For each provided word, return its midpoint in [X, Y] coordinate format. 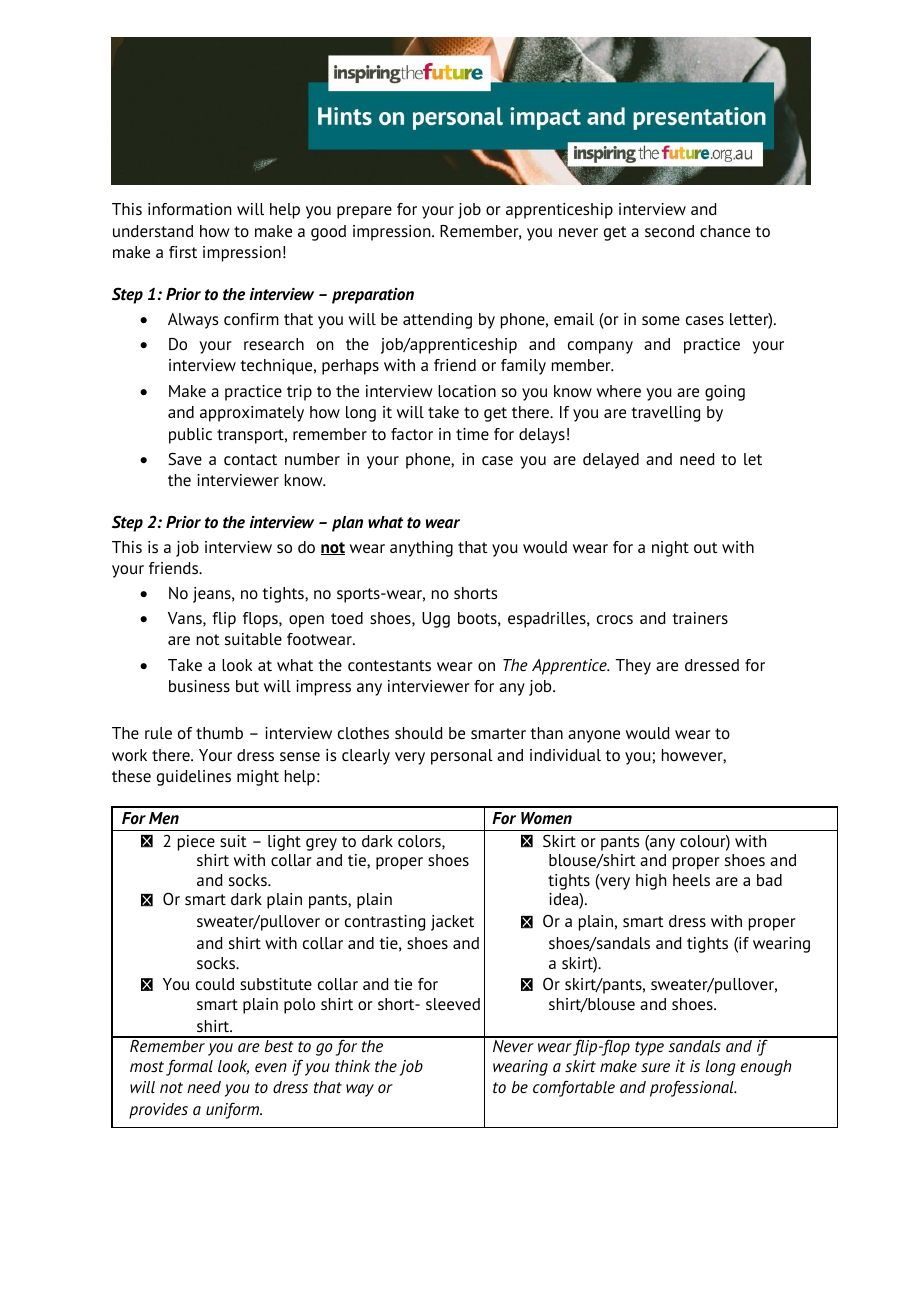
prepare [364, 212]
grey [321, 844]
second [669, 231]
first [183, 252]
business [199, 686]
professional [693, 1089]
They [633, 667]
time [472, 434]
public [190, 436]
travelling [665, 414]
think [352, 1066]
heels [691, 880]
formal [189, 1068]
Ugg [436, 620]
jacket [452, 923]
